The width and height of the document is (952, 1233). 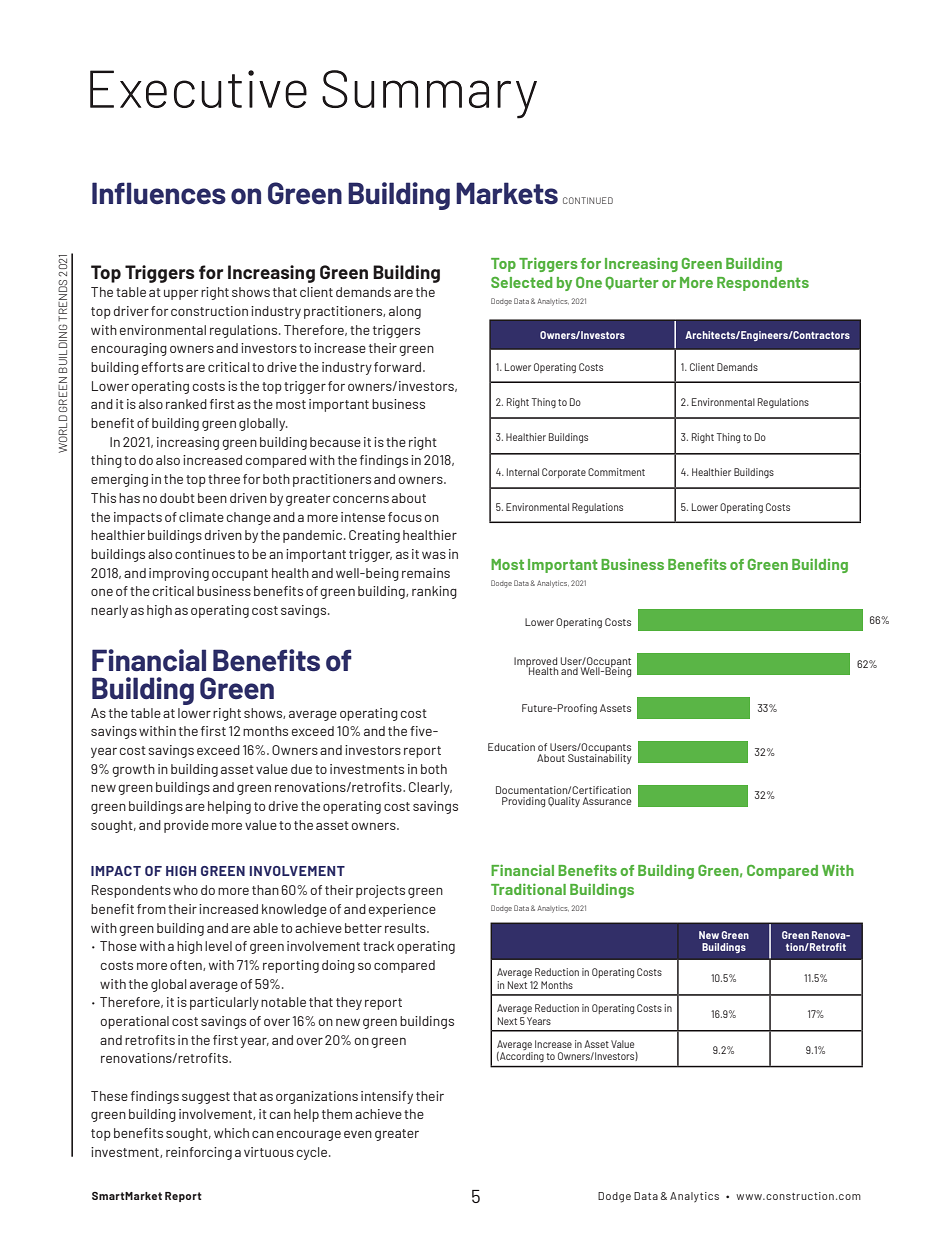 What do you see at coordinates (434, 592) in the document?
I see `ranking` at bounding box center [434, 592].
